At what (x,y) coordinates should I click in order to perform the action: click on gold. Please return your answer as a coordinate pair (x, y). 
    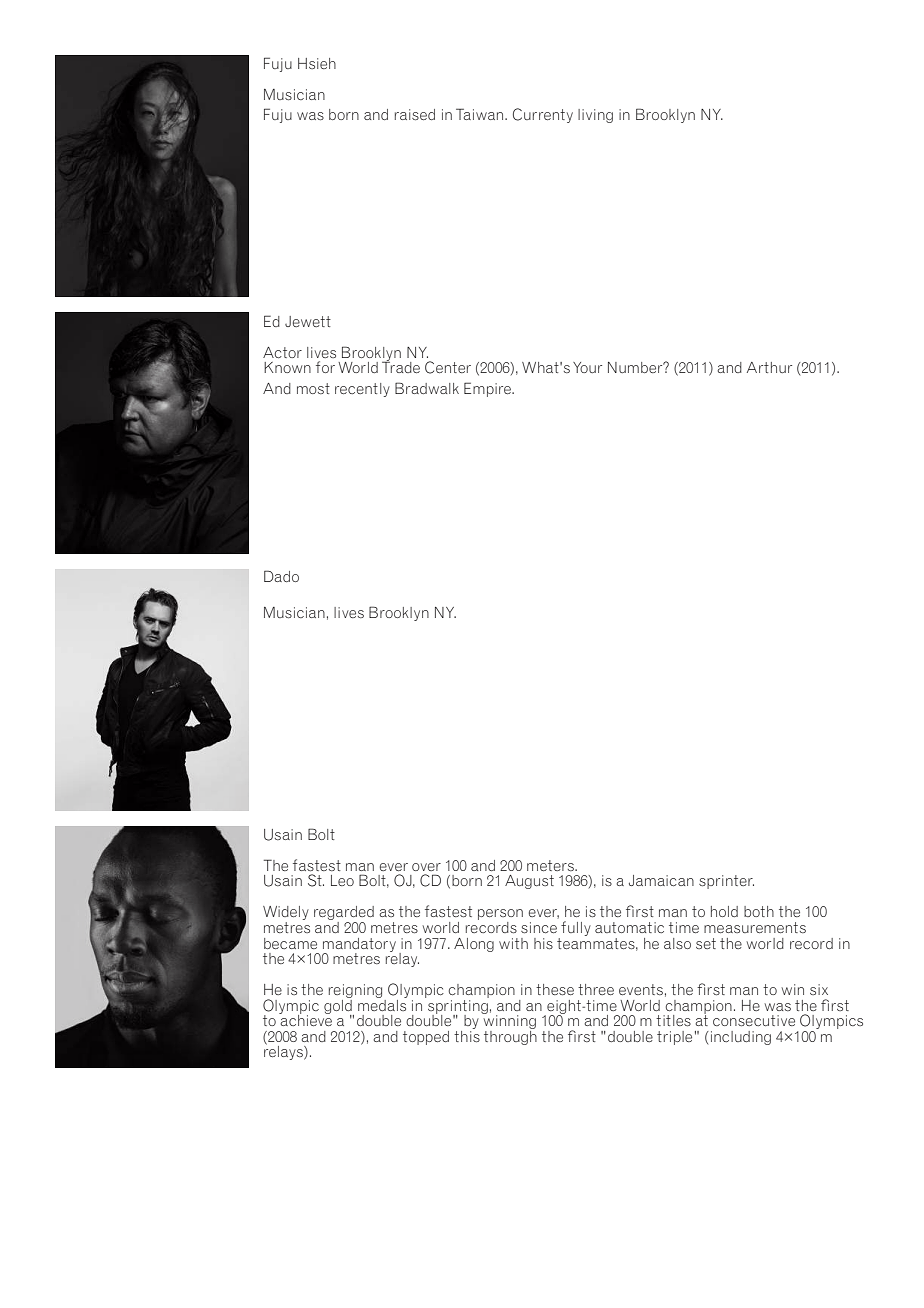
    Looking at the image, I should click on (339, 1006).
